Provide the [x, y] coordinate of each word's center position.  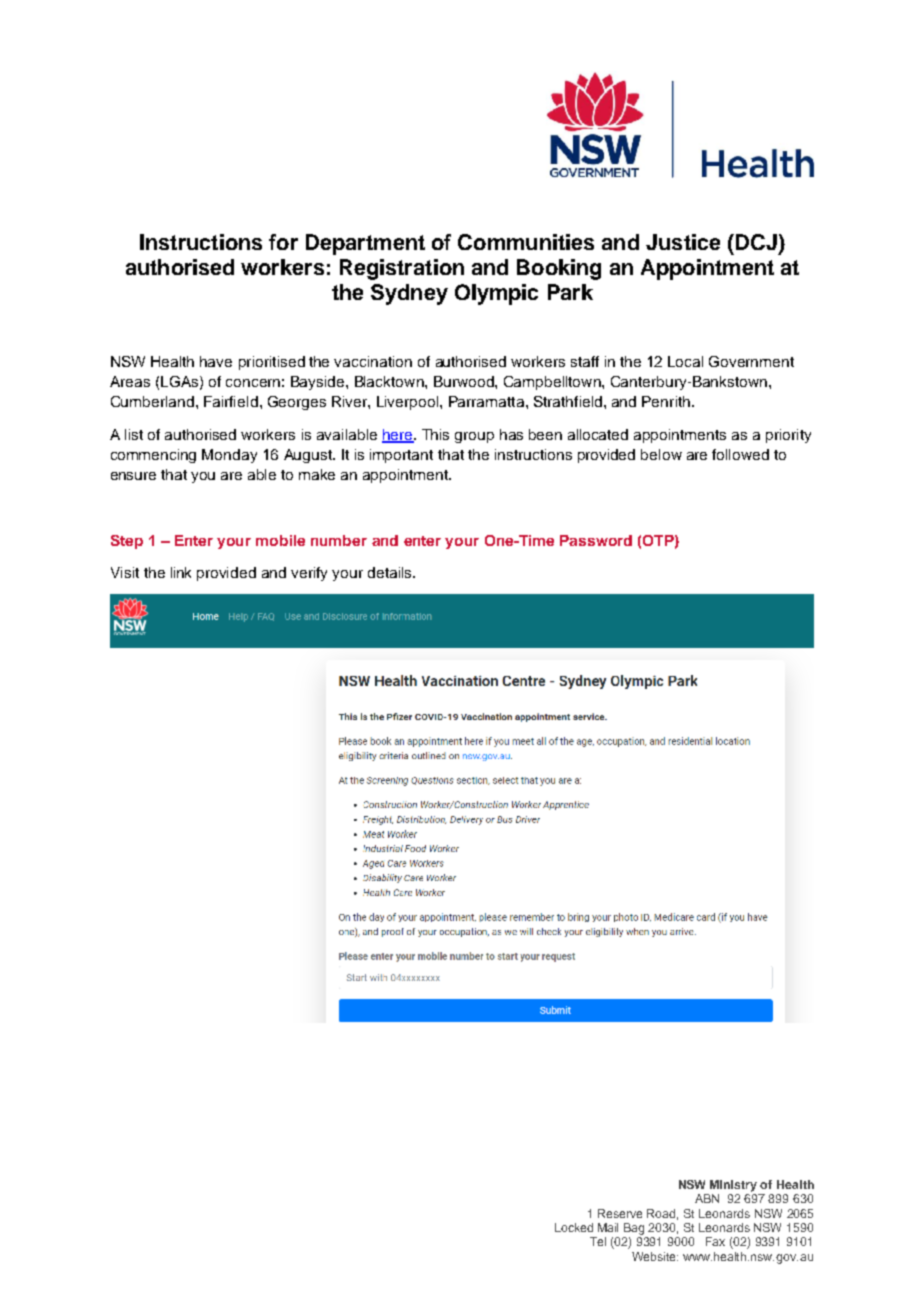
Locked [574, 1227]
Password [596, 540]
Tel [598, 1241]
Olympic [496, 294]
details [391, 572]
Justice [683, 242]
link [181, 572]
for [283, 242]
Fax [715, 1241]
